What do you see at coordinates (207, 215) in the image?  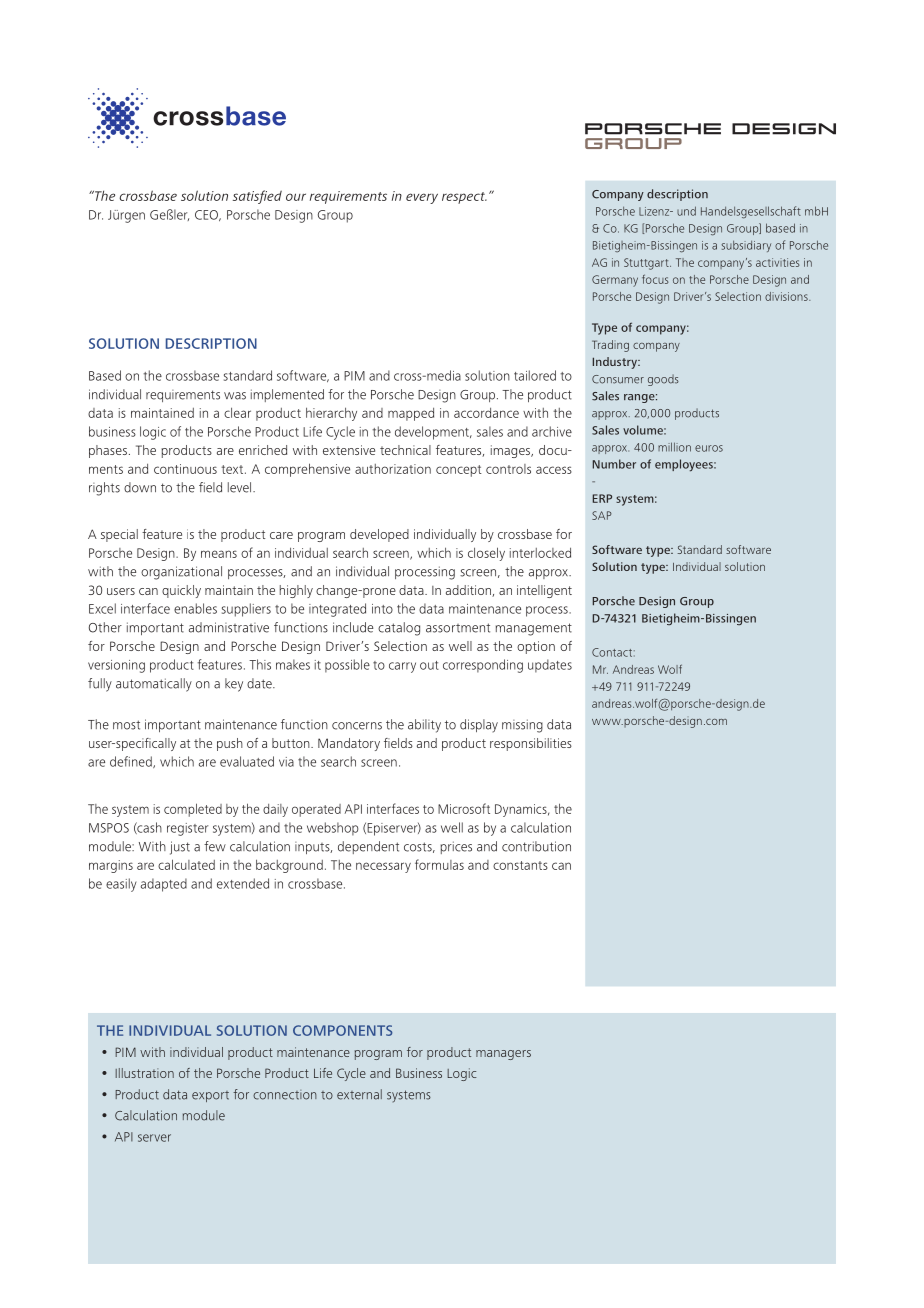 I see `CEO` at bounding box center [207, 215].
